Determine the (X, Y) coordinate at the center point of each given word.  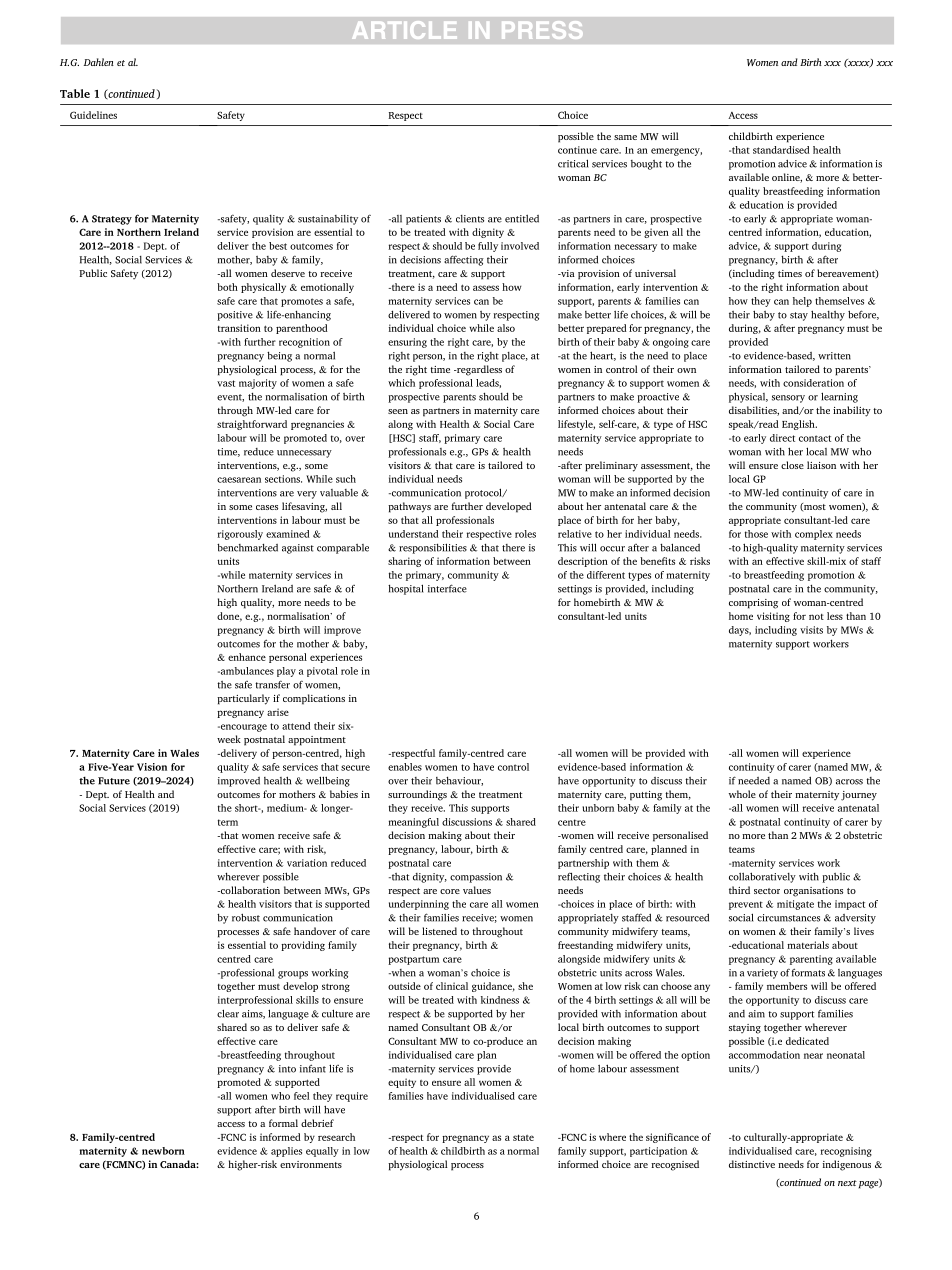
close (792, 465)
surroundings (417, 795)
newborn (163, 1151)
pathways (409, 507)
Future (114, 781)
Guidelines (93, 115)
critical (573, 163)
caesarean (239, 480)
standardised (781, 150)
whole (742, 794)
